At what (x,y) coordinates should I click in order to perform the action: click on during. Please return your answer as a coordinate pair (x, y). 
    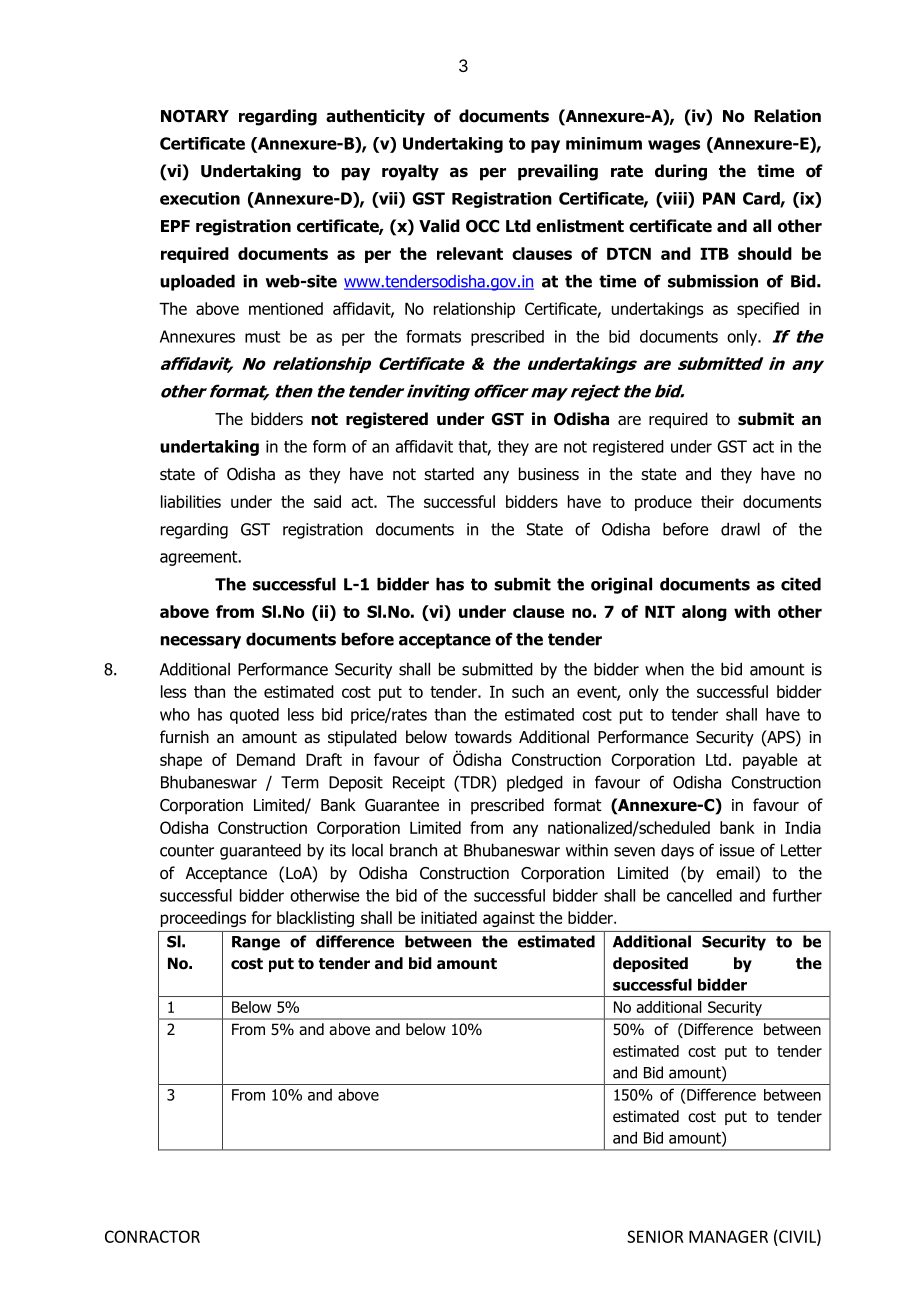
    Looking at the image, I should click on (681, 172).
